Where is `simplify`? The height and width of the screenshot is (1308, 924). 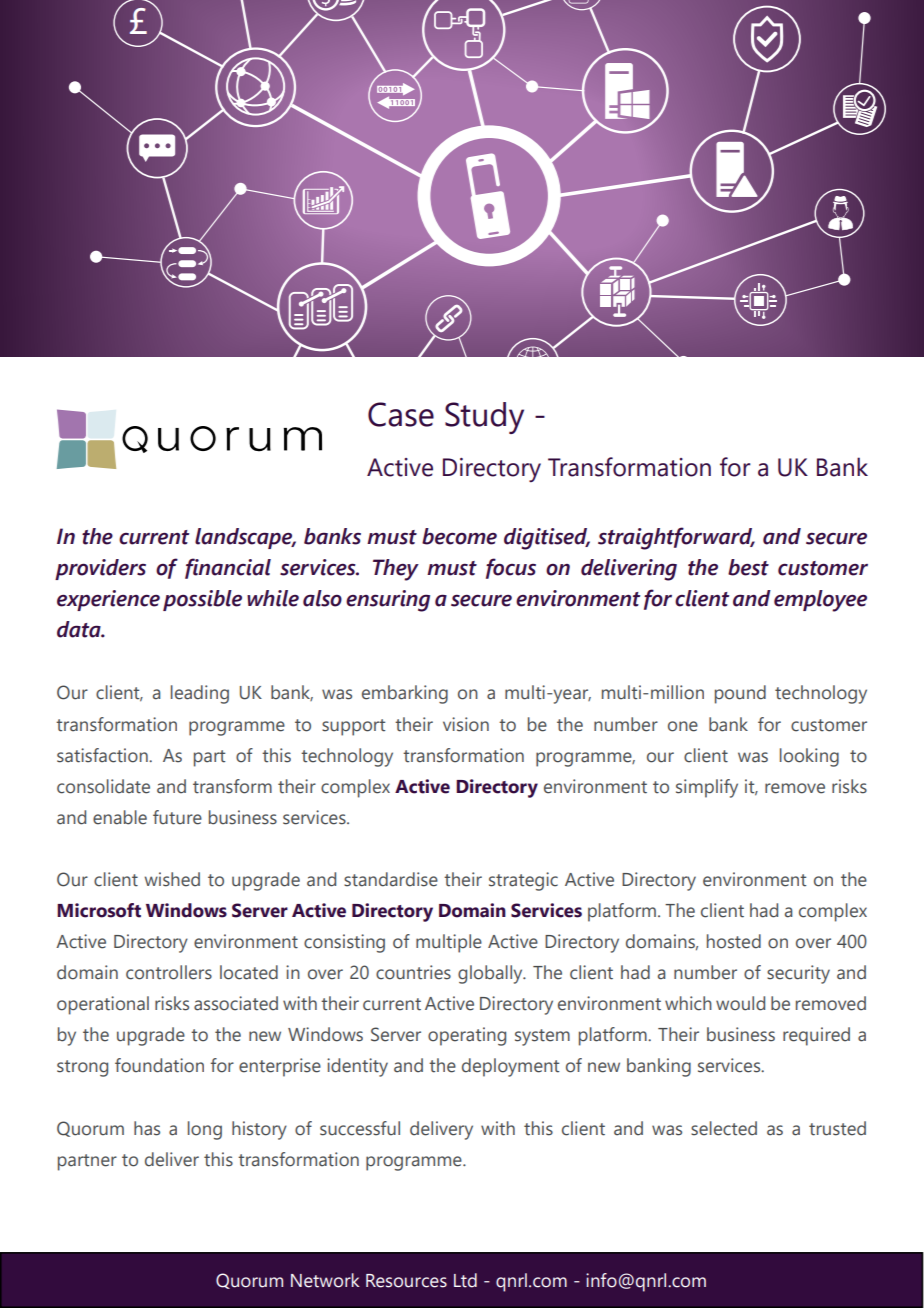 simplify is located at coordinates (707, 788).
